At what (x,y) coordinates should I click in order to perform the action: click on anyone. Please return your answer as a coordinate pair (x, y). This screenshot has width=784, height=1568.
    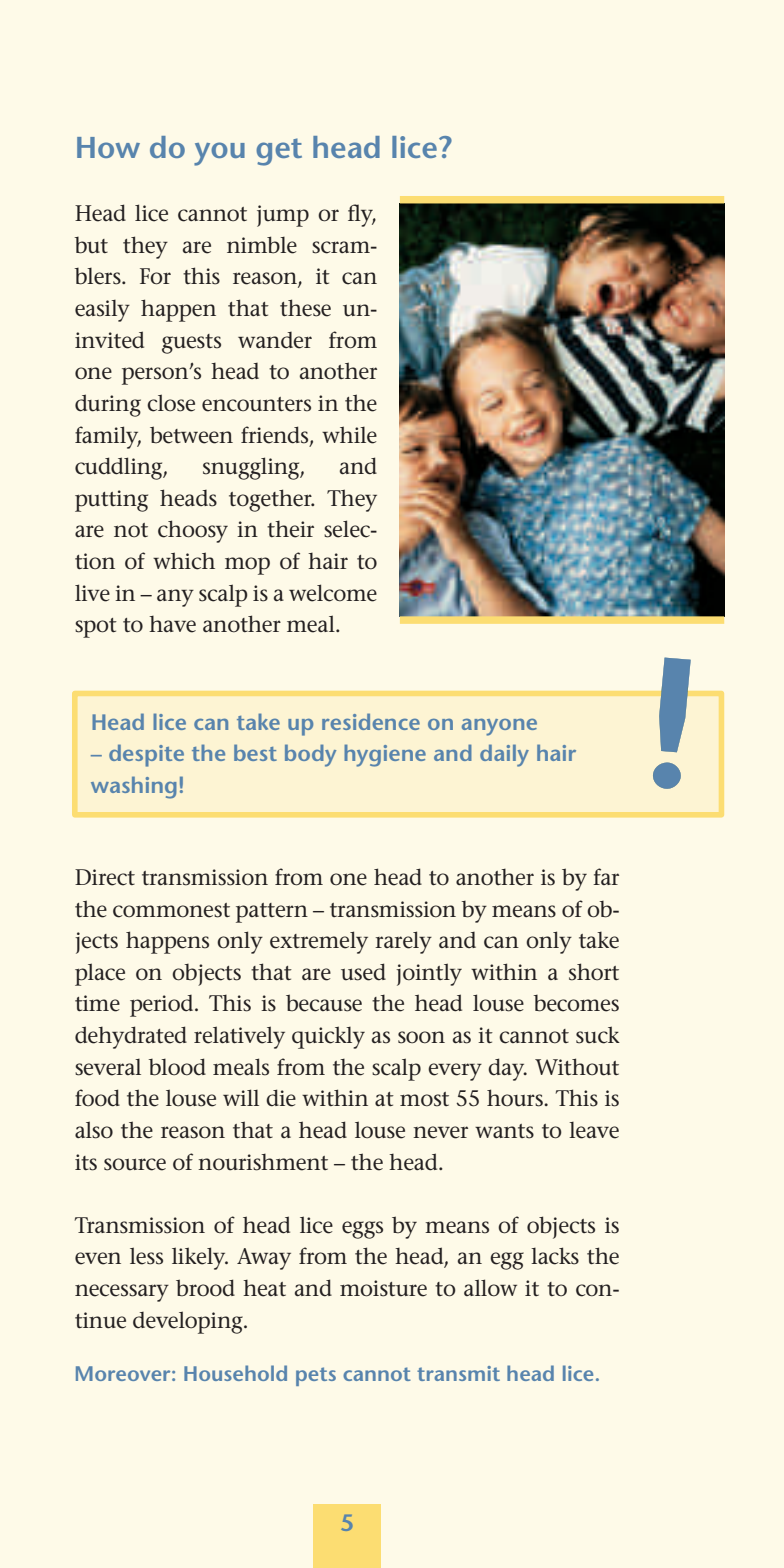
    Looking at the image, I should click on (499, 727).
